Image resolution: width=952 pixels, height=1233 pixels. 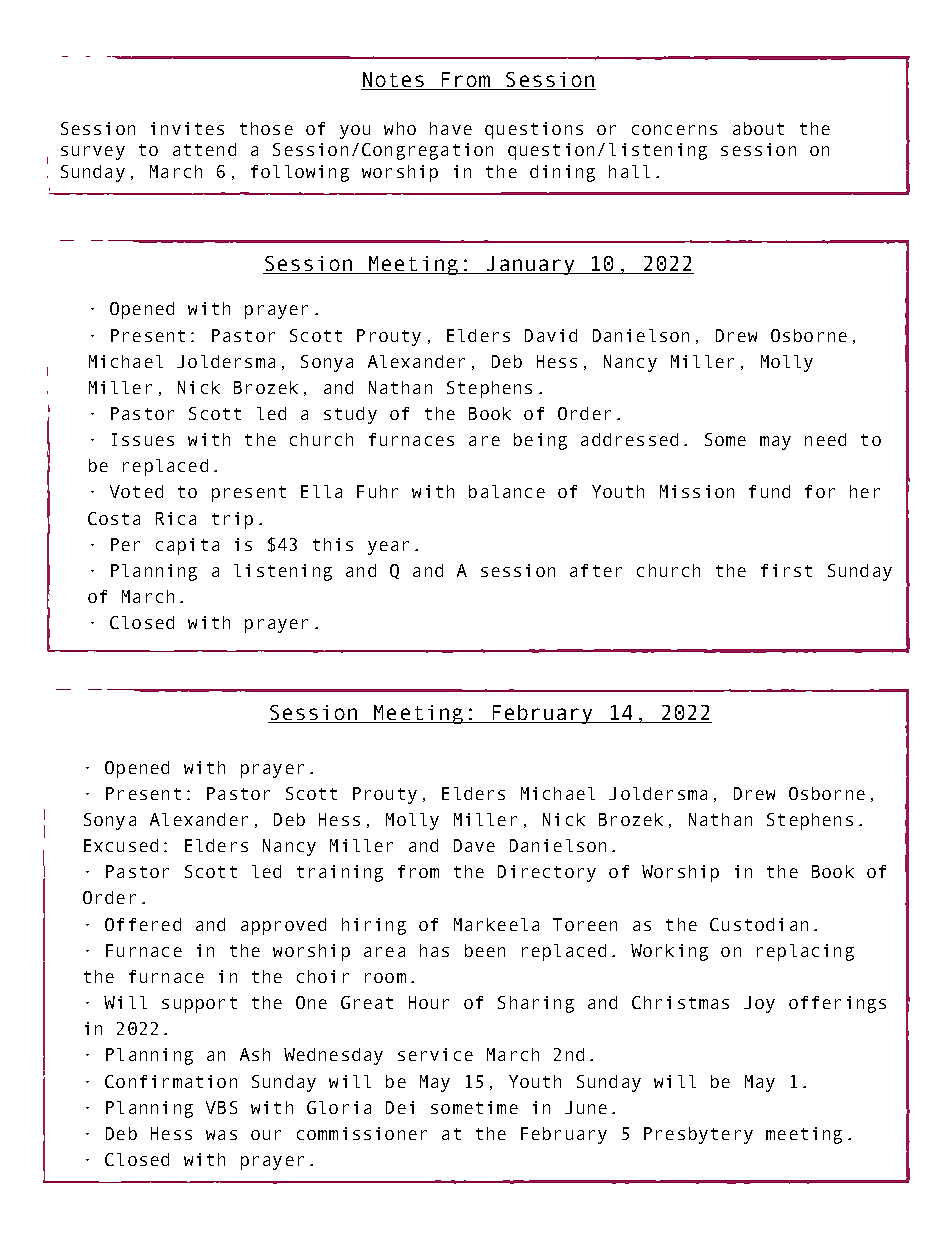 What do you see at coordinates (758, 128) in the screenshot?
I see `about` at bounding box center [758, 128].
